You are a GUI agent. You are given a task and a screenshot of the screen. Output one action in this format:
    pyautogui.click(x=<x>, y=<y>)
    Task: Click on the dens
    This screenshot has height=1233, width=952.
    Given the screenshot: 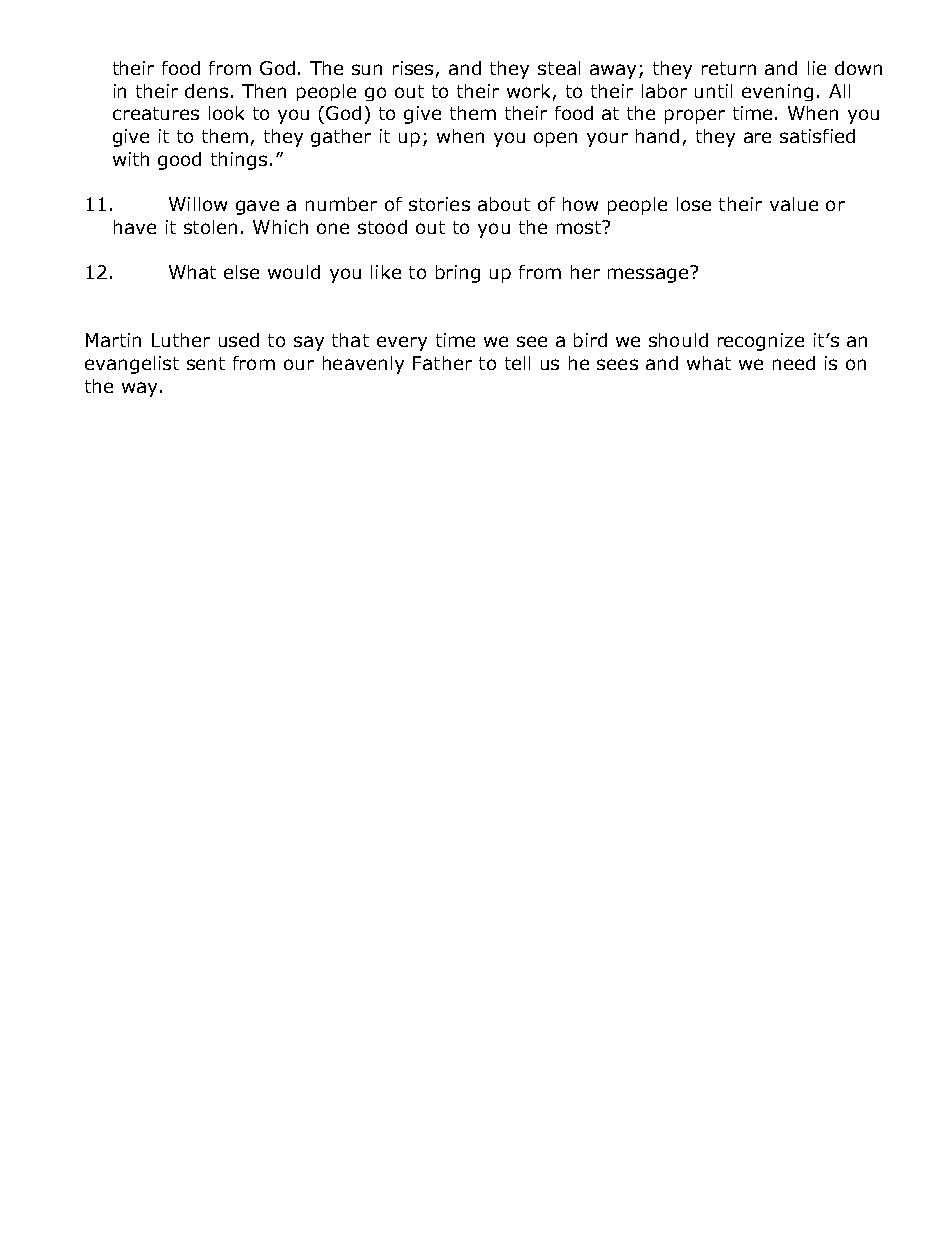 What is the action you would take?
    pyautogui.click(x=206, y=91)
